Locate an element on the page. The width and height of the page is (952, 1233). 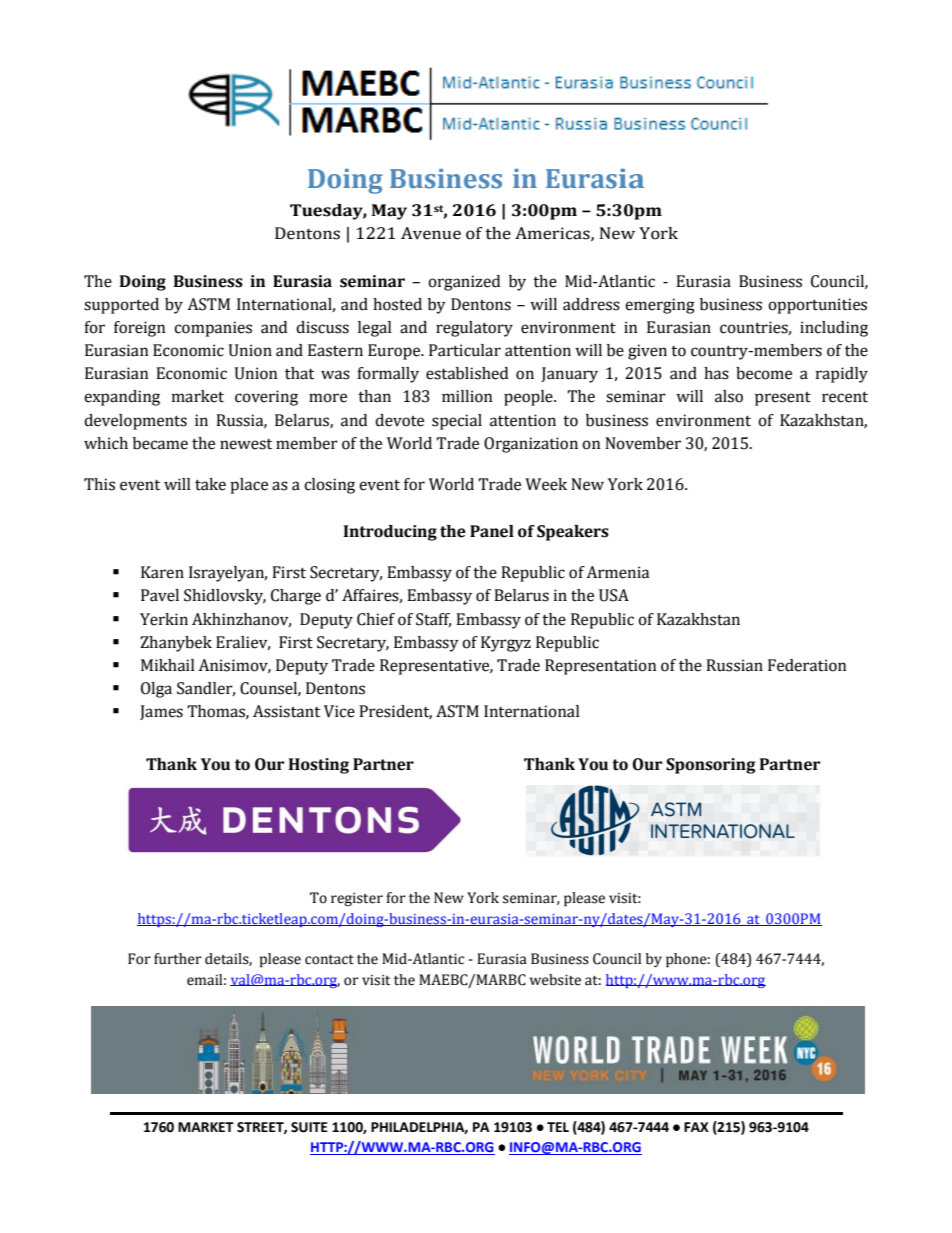
supported is located at coordinates (121, 306).
